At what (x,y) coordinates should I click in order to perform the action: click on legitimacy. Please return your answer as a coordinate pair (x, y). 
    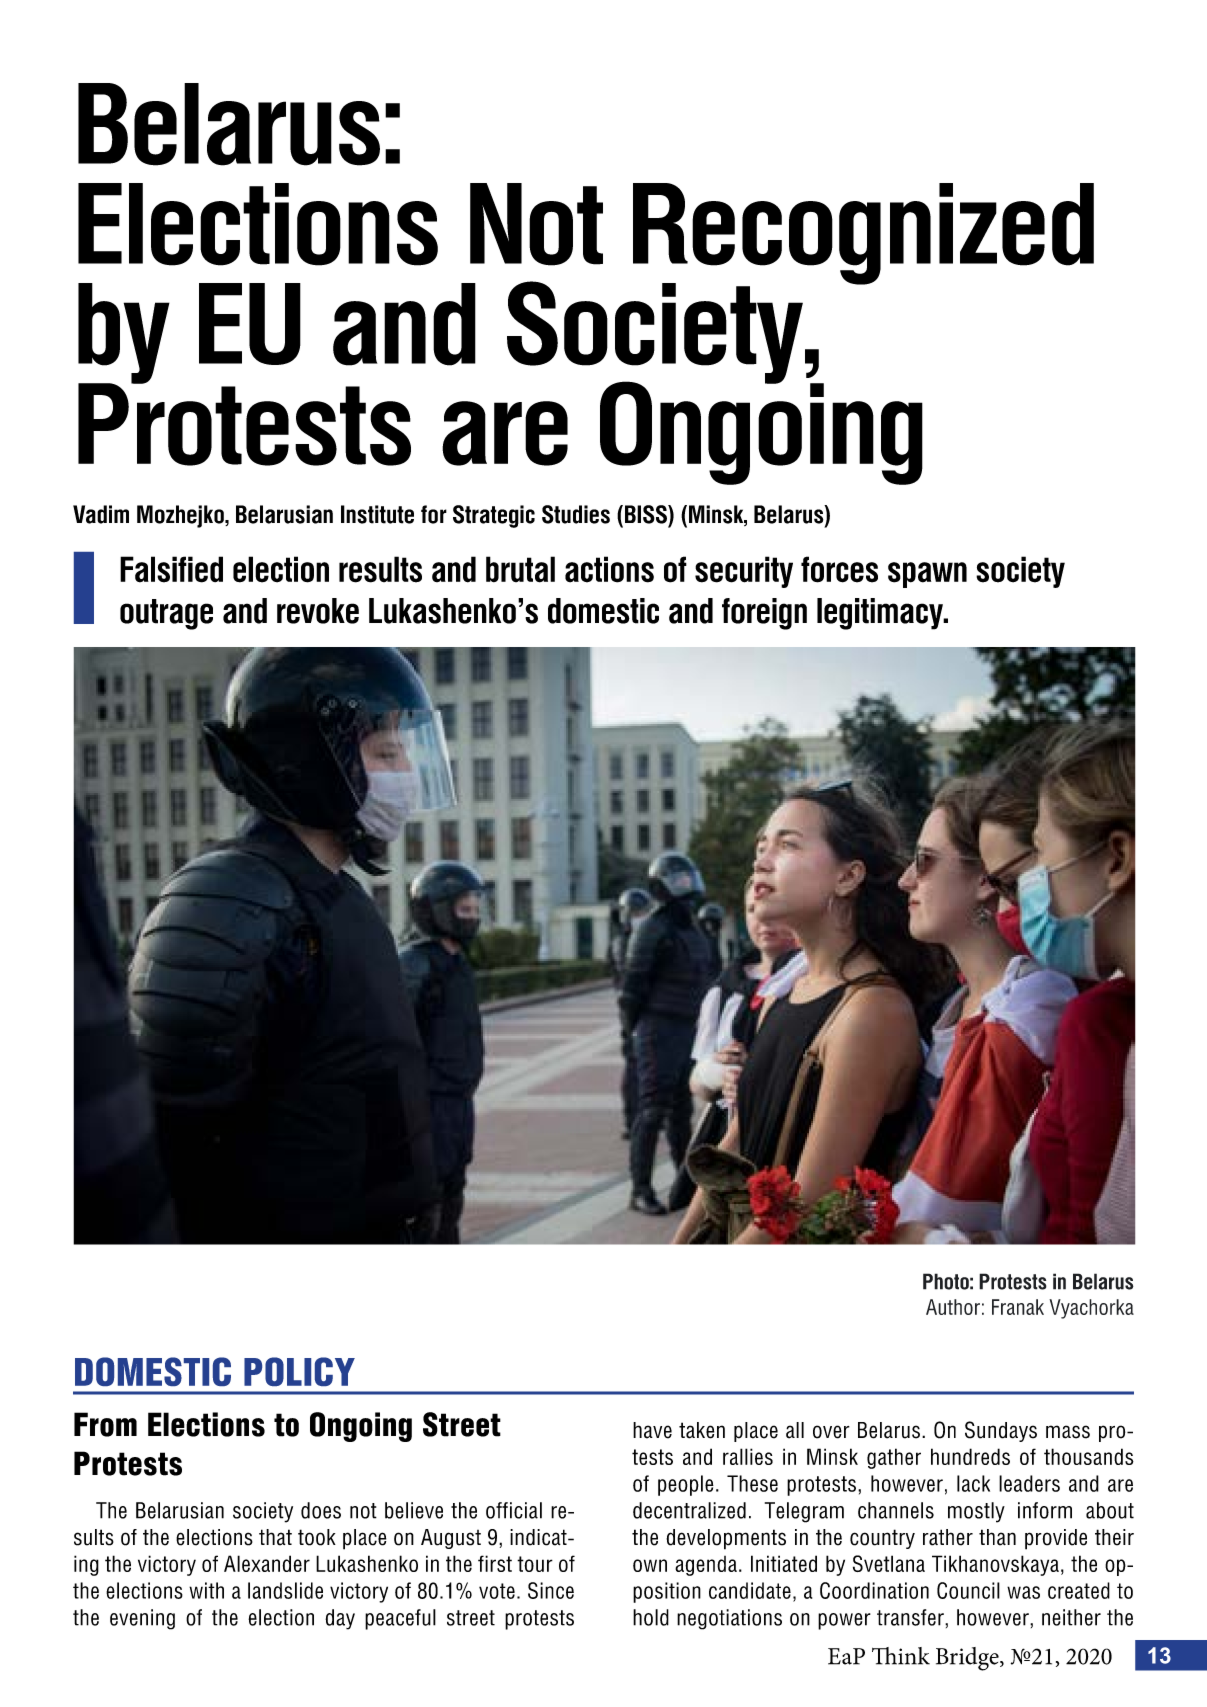
    Looking at the image, I should click on (881, 614).
